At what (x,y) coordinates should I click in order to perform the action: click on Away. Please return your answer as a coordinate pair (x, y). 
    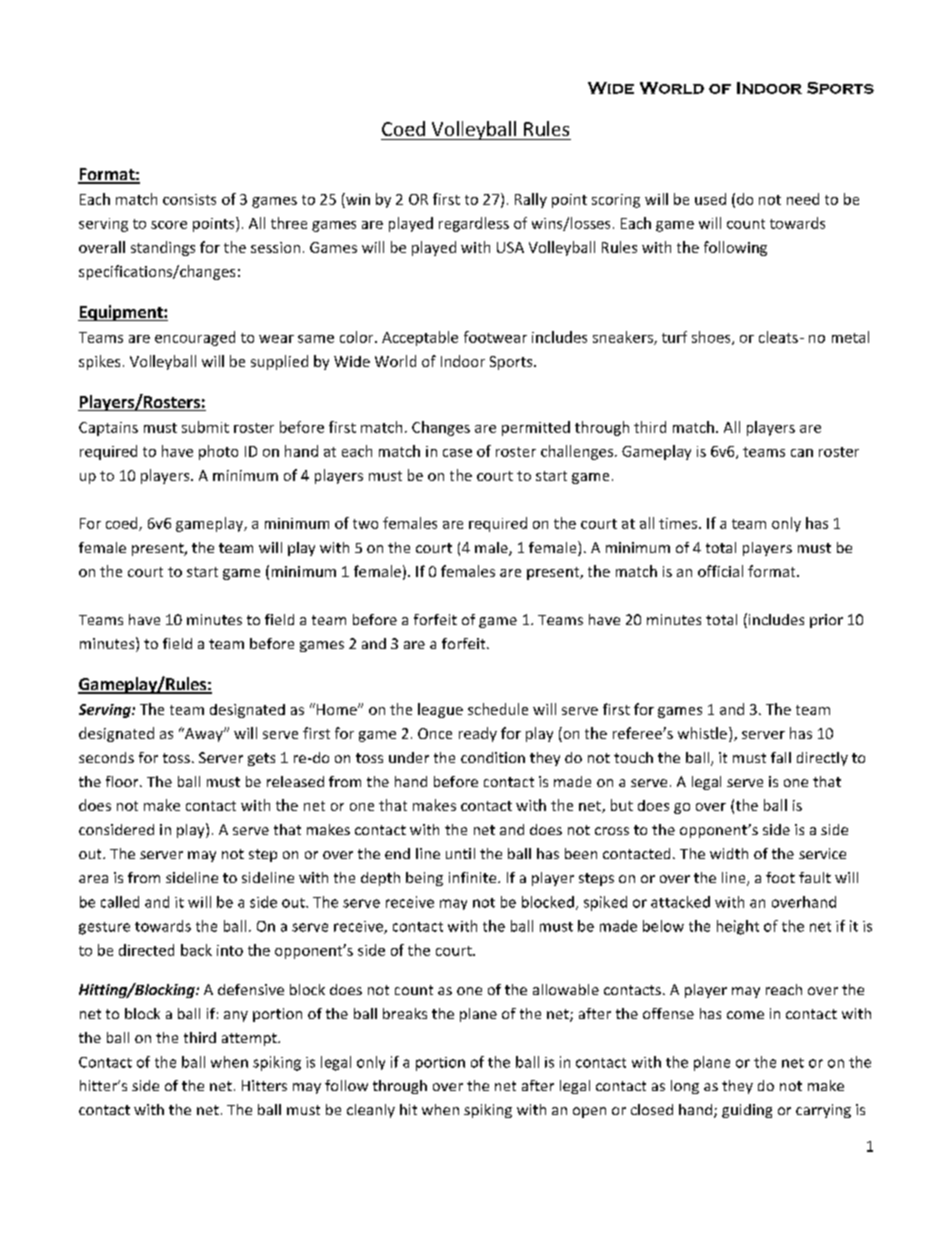
    Looking at the image, I should click on (204, 735).
